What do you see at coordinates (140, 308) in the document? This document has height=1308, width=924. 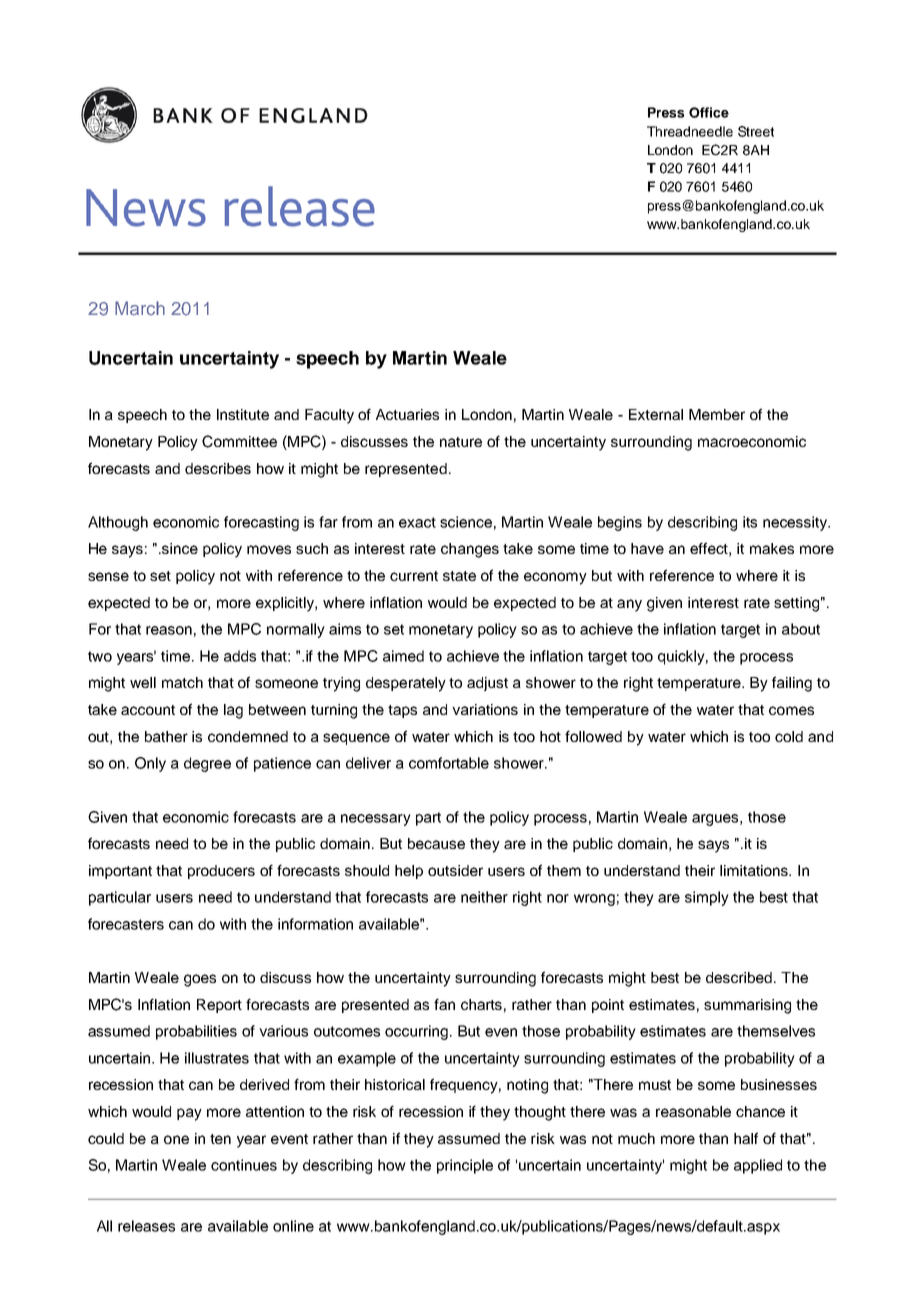 I see `March` at bounding box center [140, 308].
